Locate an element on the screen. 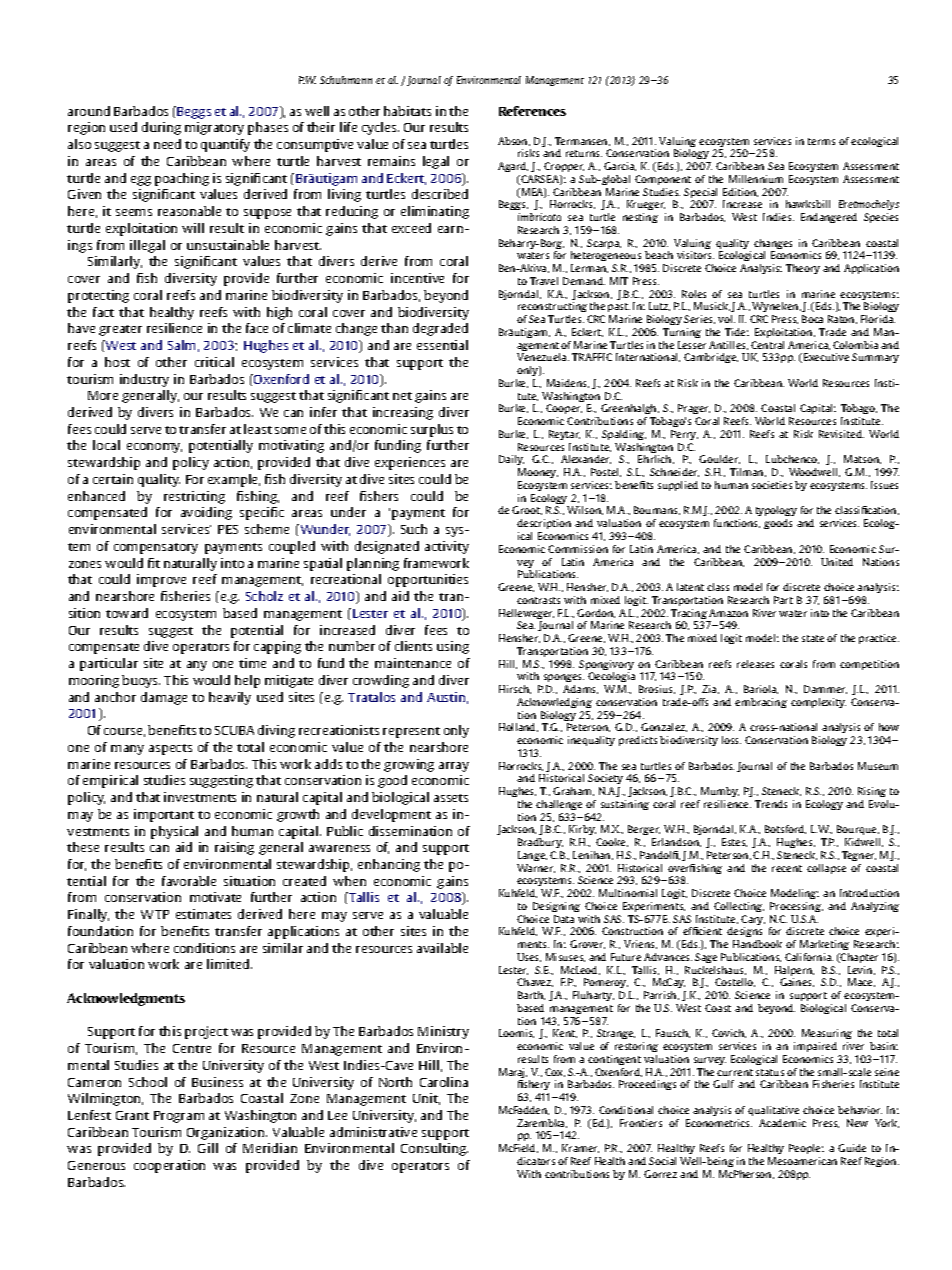  state is located at coordinates (813, 638).
